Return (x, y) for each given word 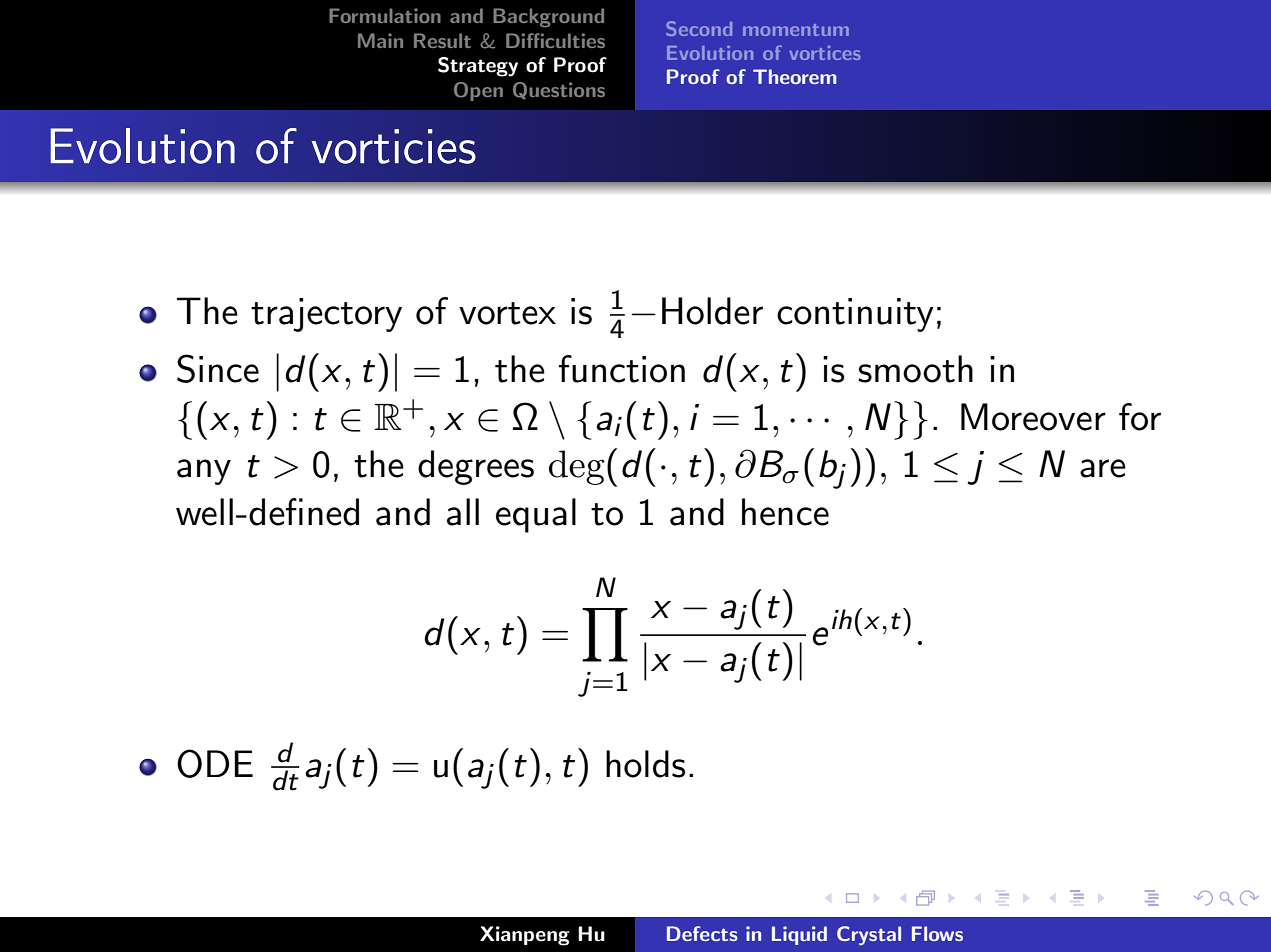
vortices (824, 53)
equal (536, 515)
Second (699, 28)
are (1103, 468)
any (204, 472)
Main (380, 40)
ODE (215, 763)
